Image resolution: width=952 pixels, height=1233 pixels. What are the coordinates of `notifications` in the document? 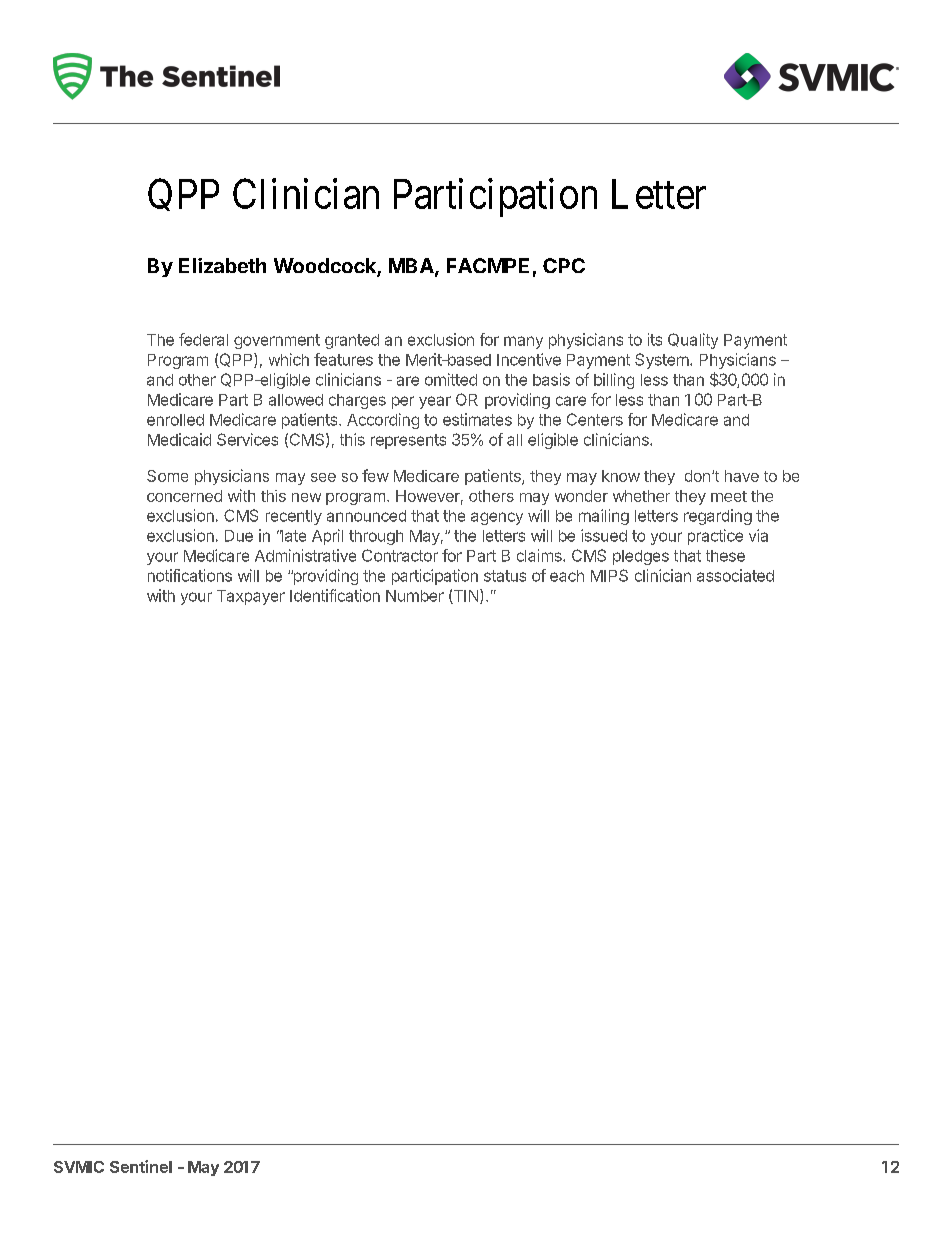 It's located at (190, 575).
